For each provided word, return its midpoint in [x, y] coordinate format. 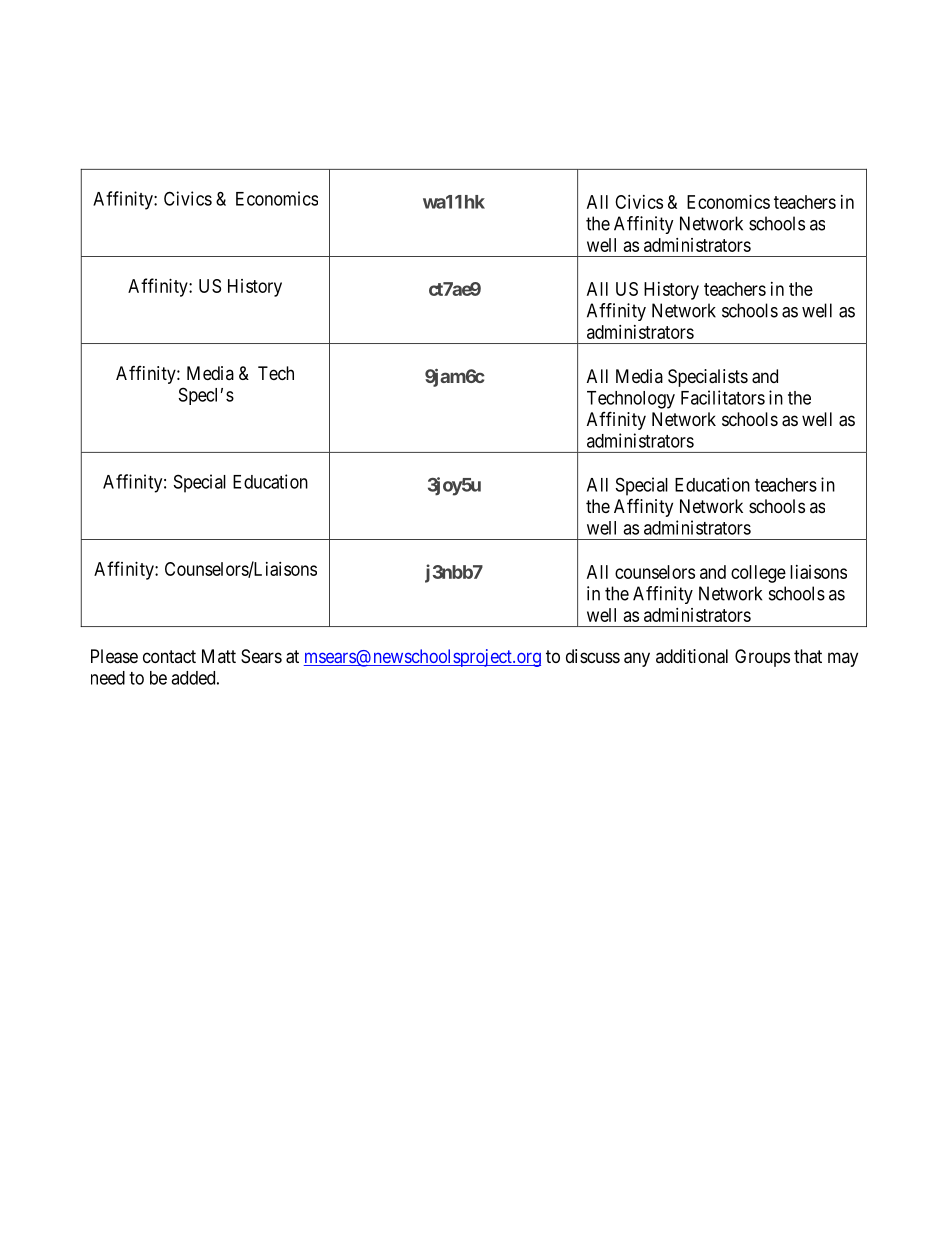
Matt [219, 656]
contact [169, 656]
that [808, 656]
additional [692, 656]
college [758, 574]
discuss [593, 656]
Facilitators [723, 397]
